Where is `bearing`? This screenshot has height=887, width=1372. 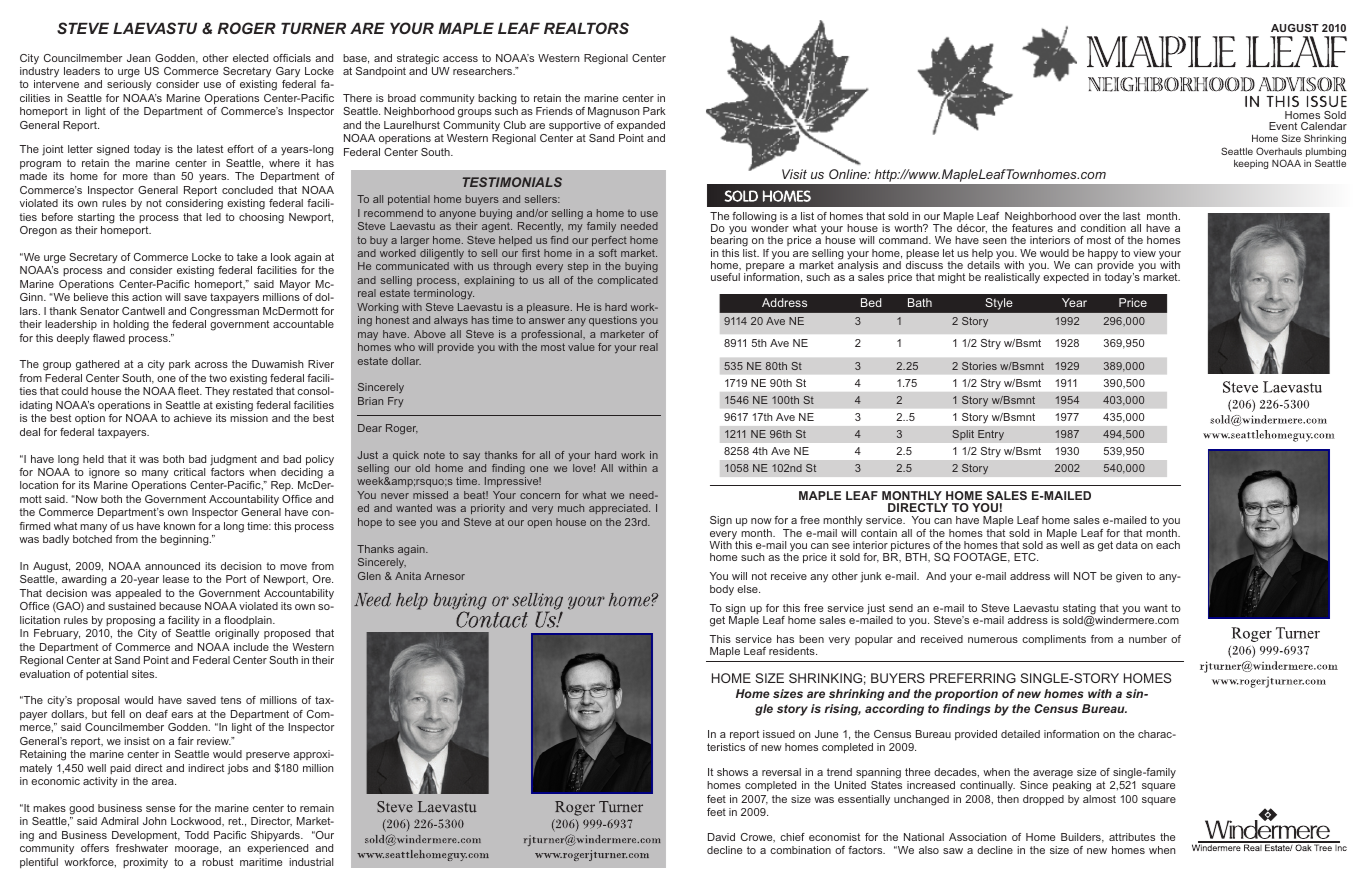 bearing is located at coordinates (729, 242).
